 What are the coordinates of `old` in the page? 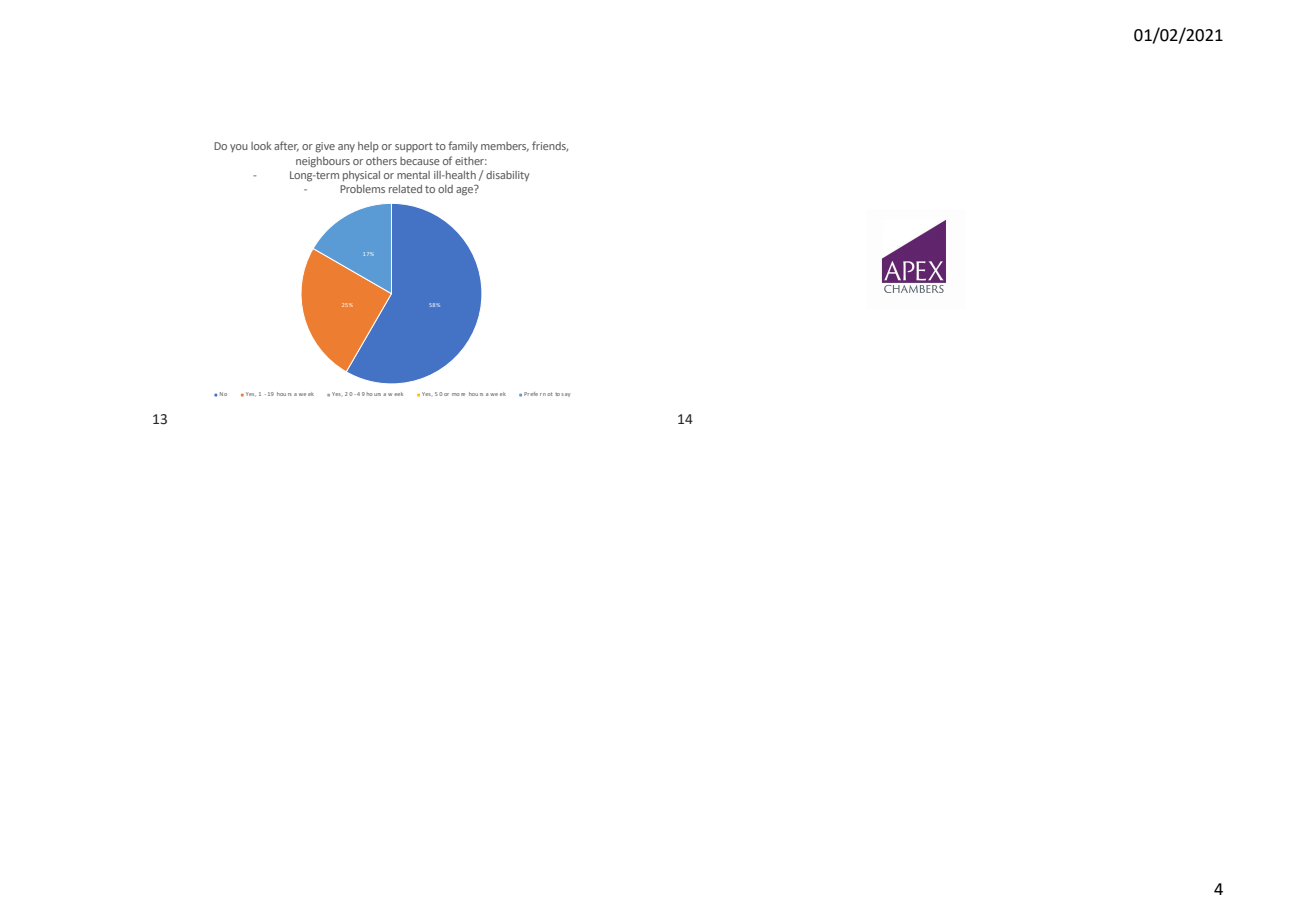 It's located at (445, 189).
